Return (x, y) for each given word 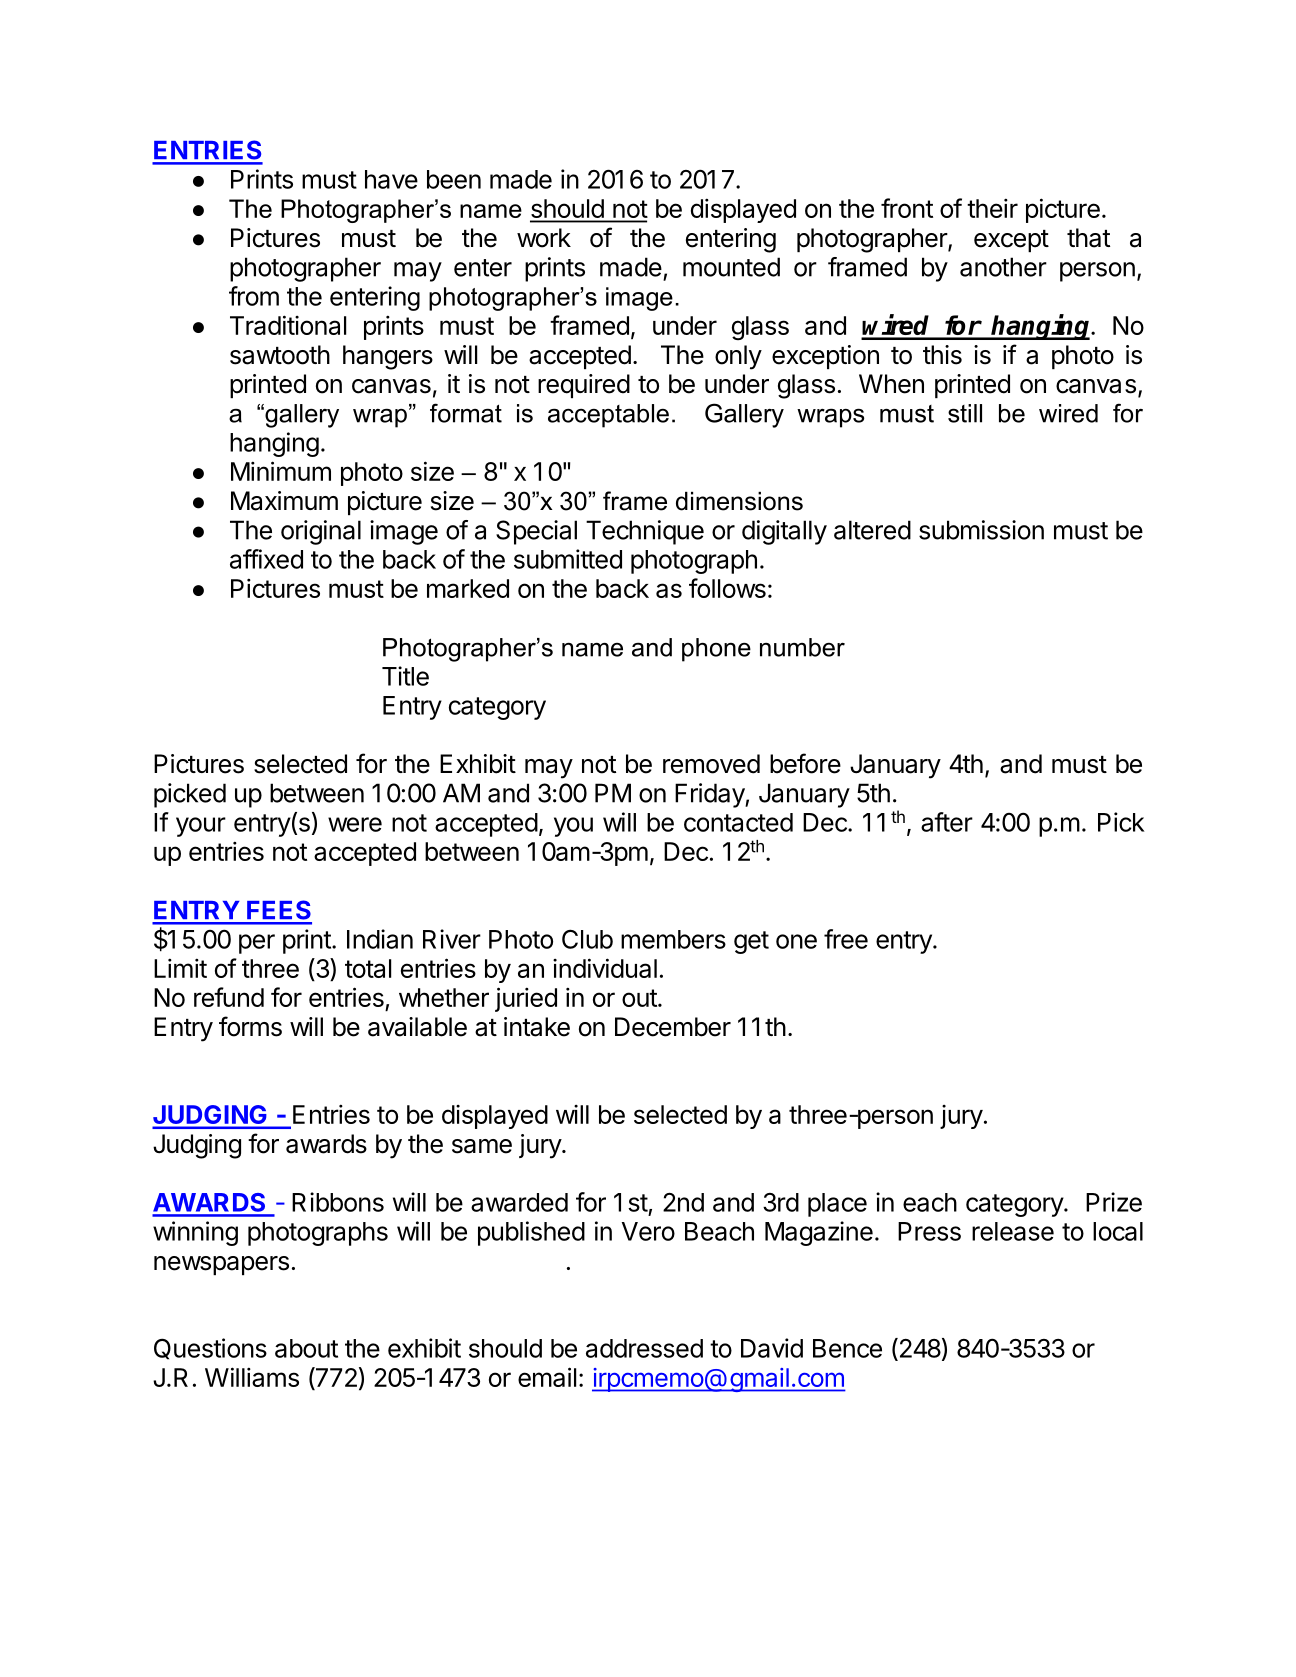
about (306, 1348)
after (947, 822)
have (391, 179)
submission (981, 530)
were (355, 824)
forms (250, 1026)
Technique (645, 532)
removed (711, 764)
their (992, 208)
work (544, 238)
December (673, 1027)
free (846, 939)
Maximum (284, 501)
